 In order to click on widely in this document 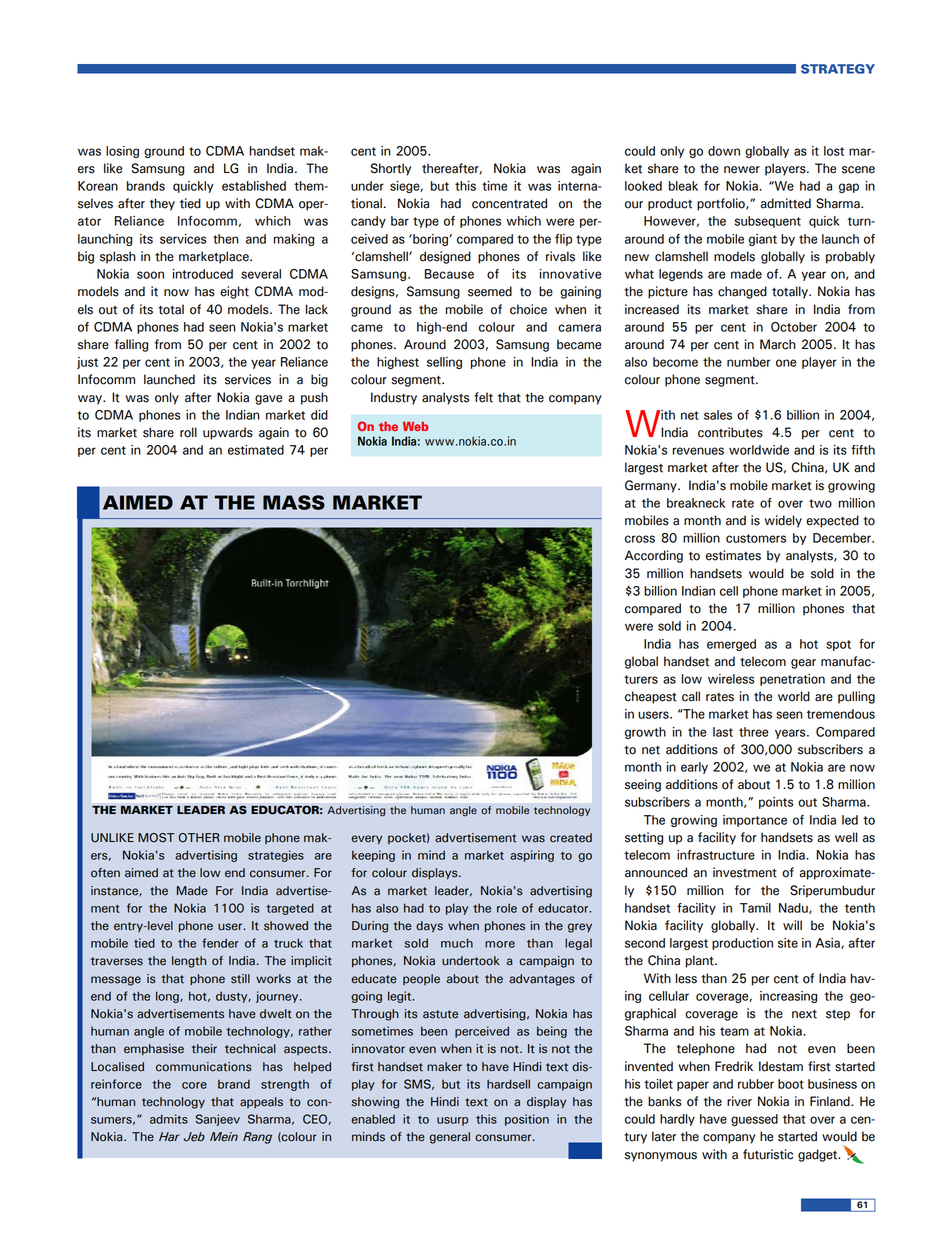, I will do `click(783, 521)`.
